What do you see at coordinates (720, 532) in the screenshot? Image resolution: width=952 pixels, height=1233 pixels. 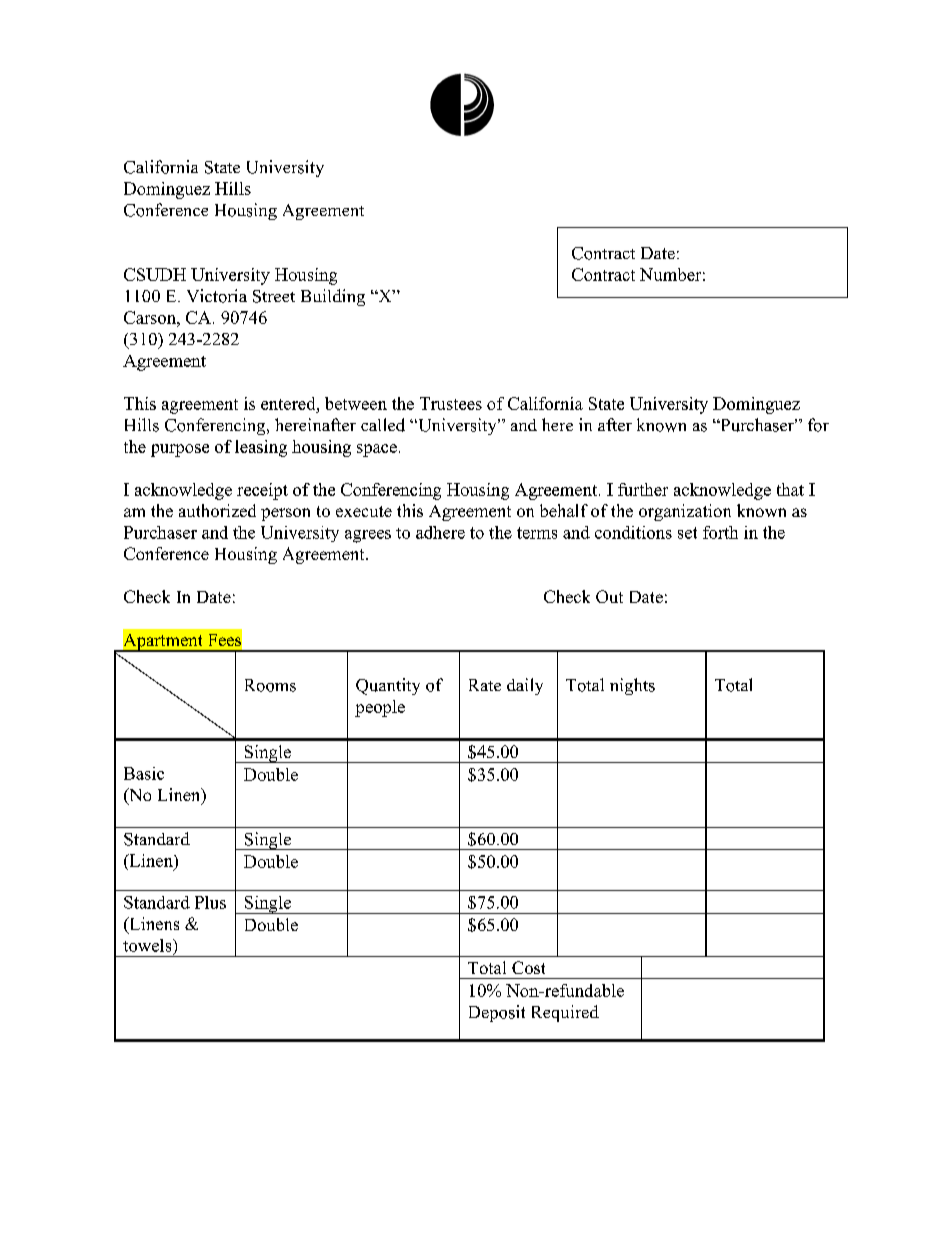 I see `forth` at bounding box center [720, 532].
